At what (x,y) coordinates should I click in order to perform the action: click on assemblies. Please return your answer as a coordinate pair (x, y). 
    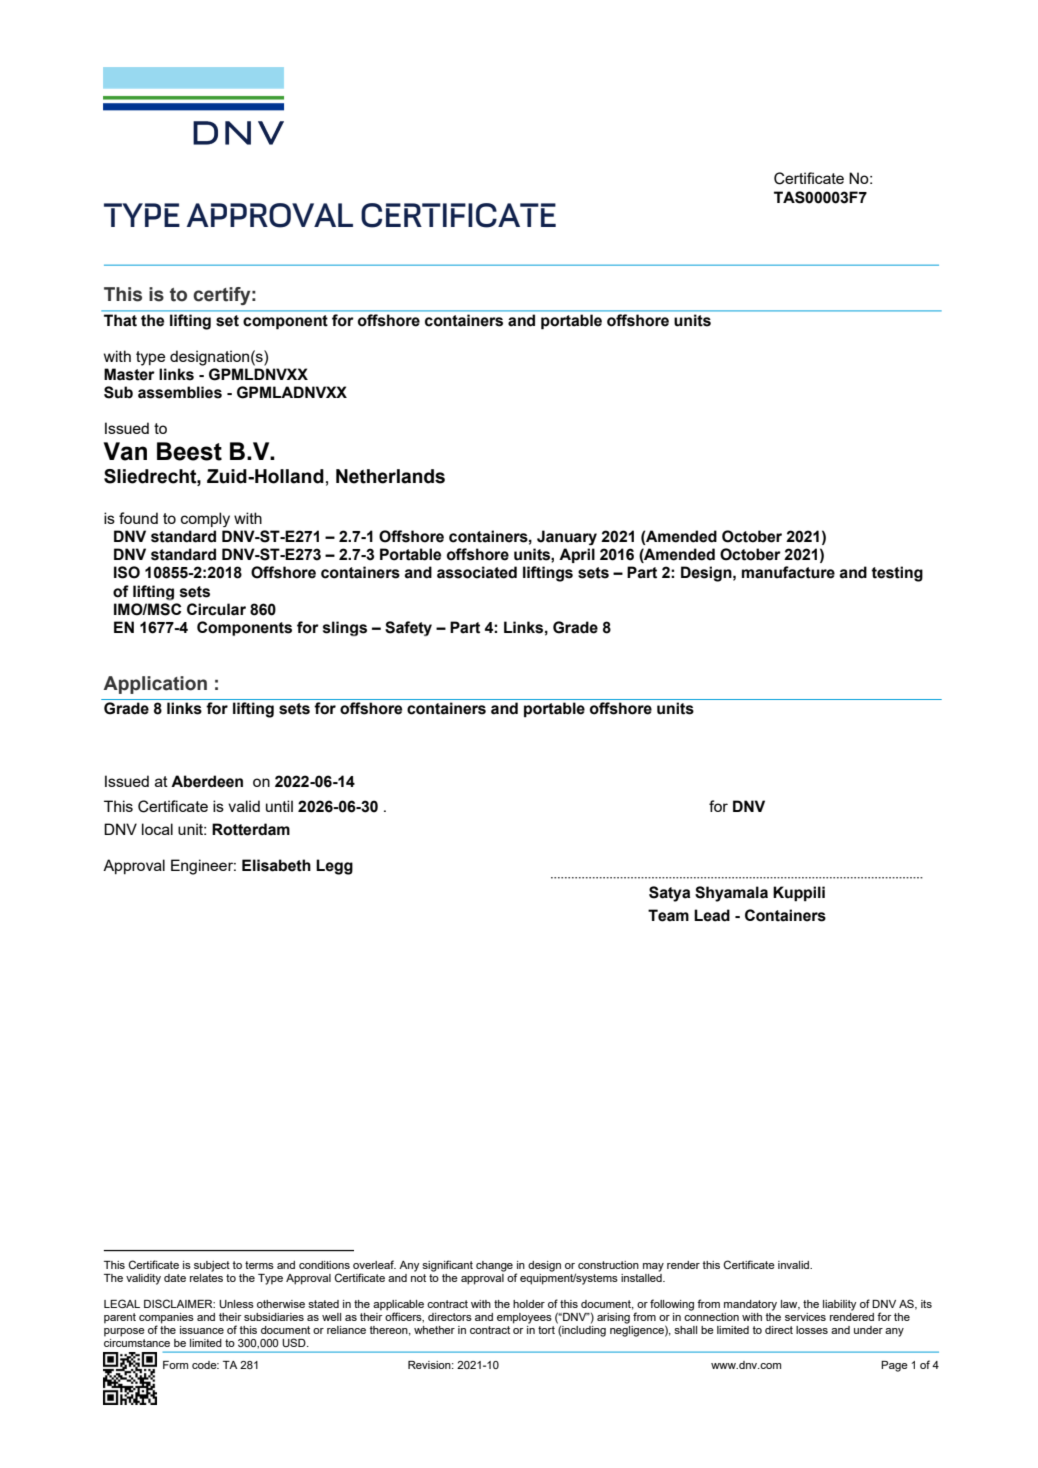
    Looking at the image, I should click on (180, 392).
